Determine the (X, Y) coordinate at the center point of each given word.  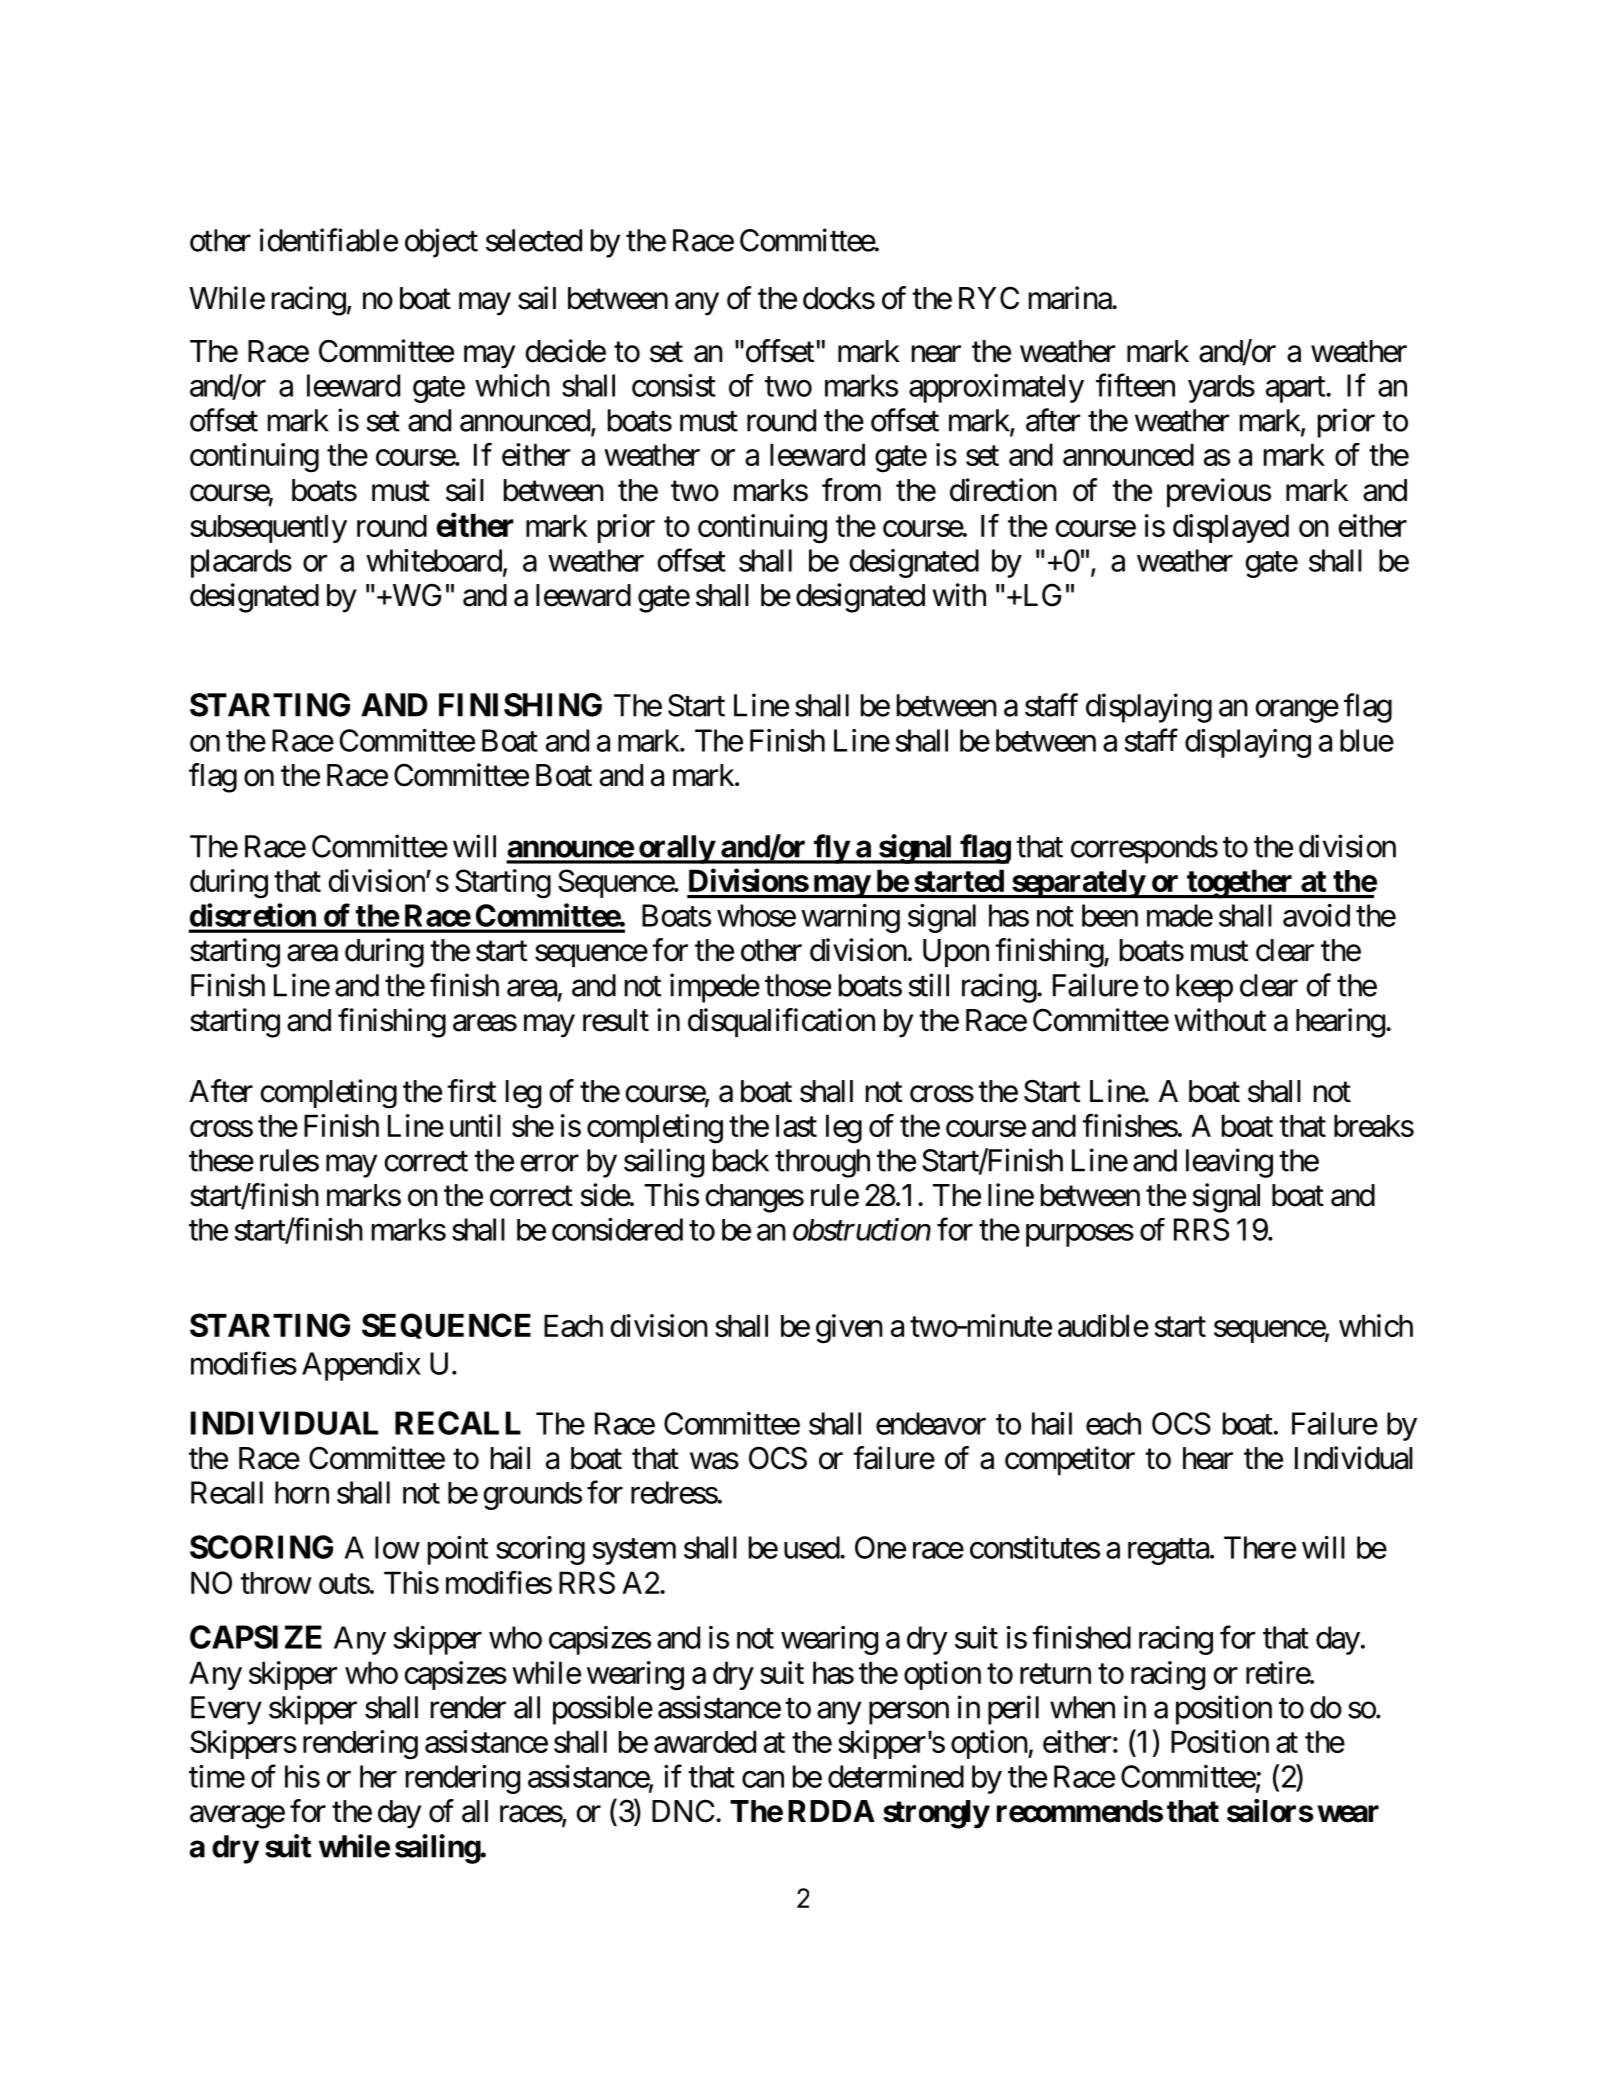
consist (674, 385)
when (1082, 1707)
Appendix (361, 1366)
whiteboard (434, 560)
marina (1071, 298)
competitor (1070, 1460)
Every (226, 1710)
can (763, 1779)
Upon (956, 953)
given (849, 1329)
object (441, 243)
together (1240, 884)
